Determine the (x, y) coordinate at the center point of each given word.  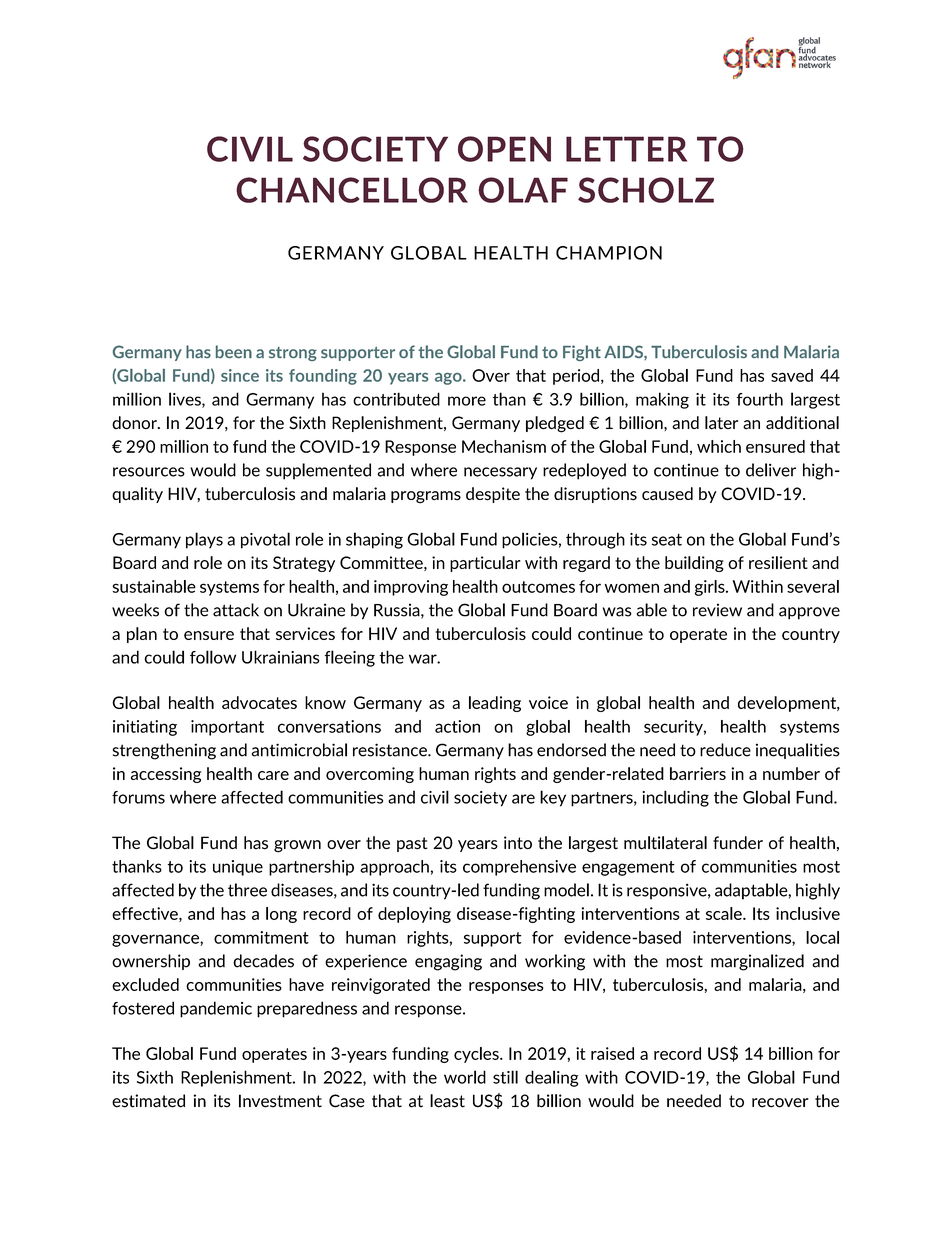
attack (236, 610)
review (717, 610)
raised (612, 1053)
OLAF (523, 190)
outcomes (538, 587)
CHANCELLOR (352, 190)
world (465, 1077)
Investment (280, 1101)
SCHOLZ (646, 190)
